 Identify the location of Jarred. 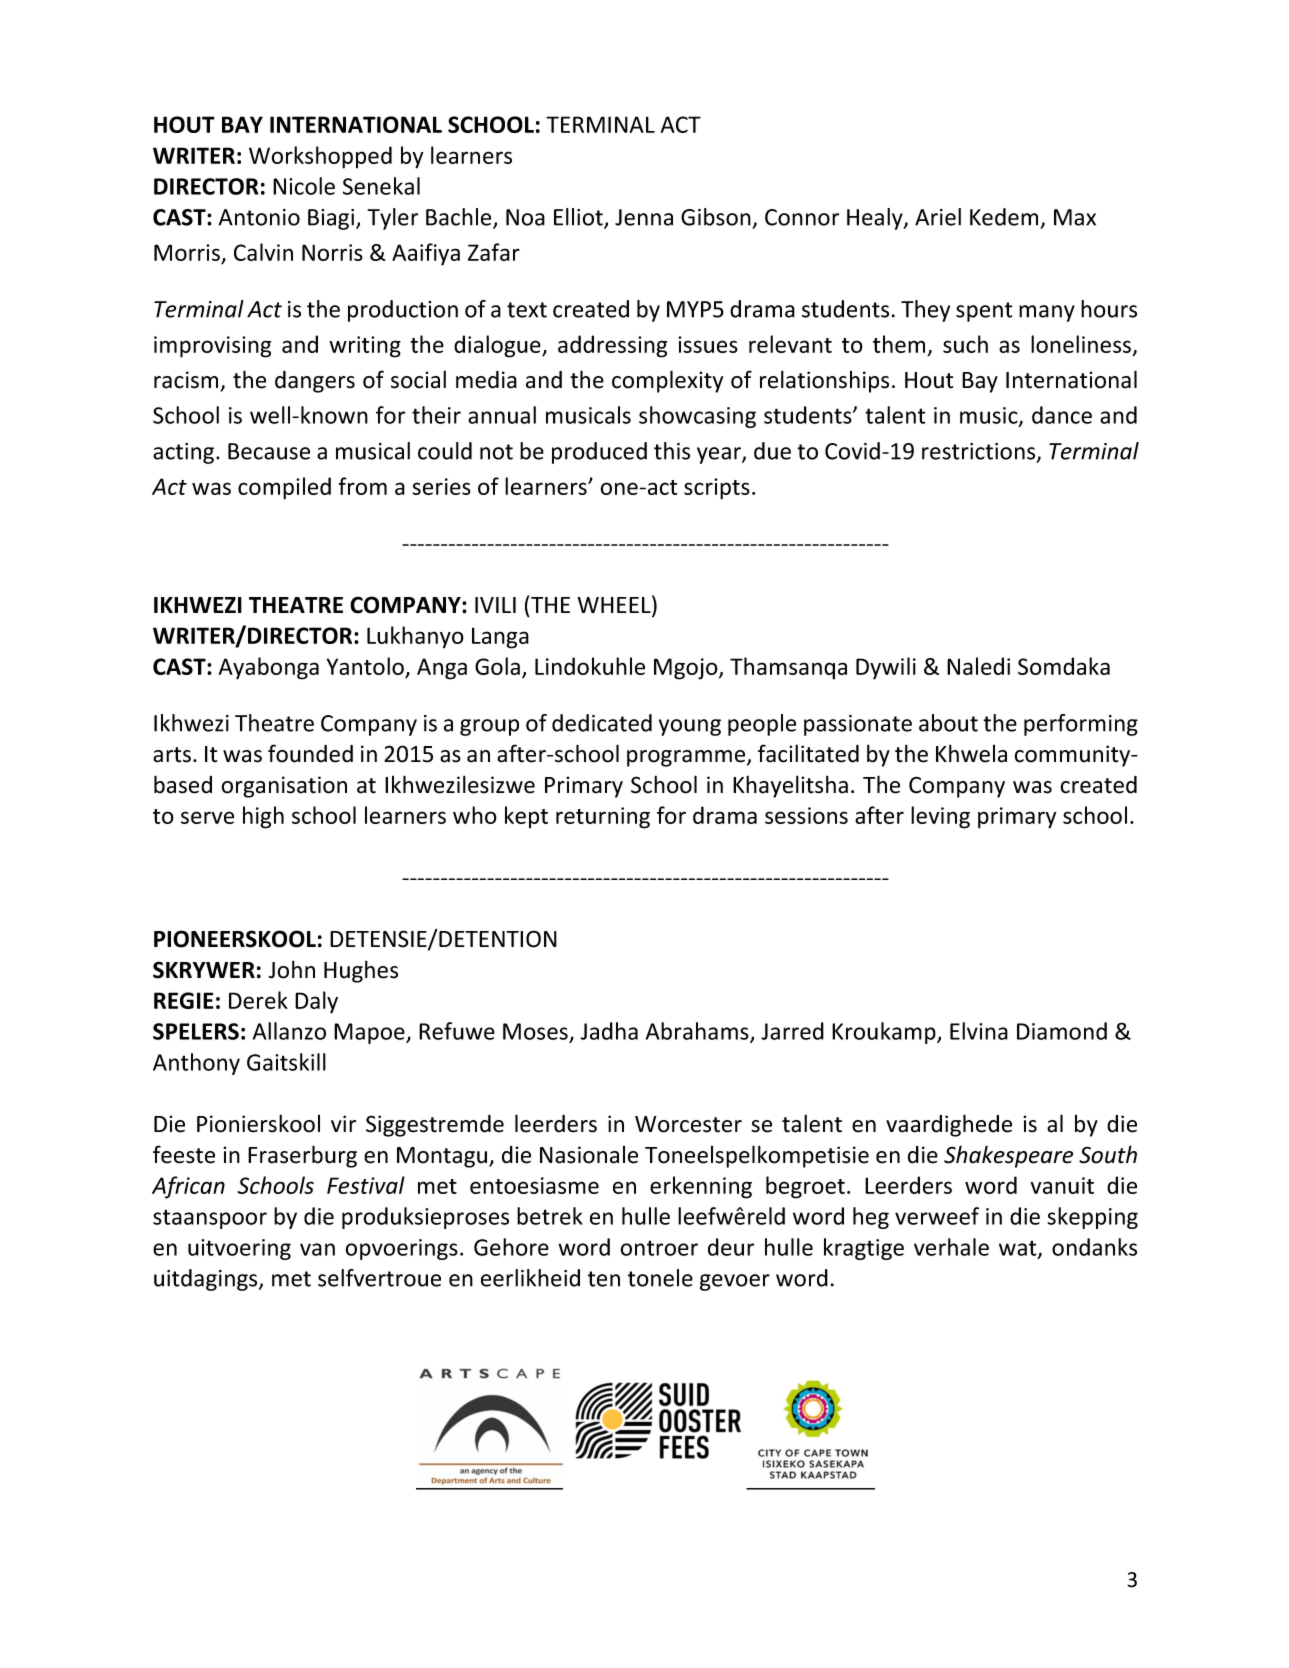
(792, 1031).
